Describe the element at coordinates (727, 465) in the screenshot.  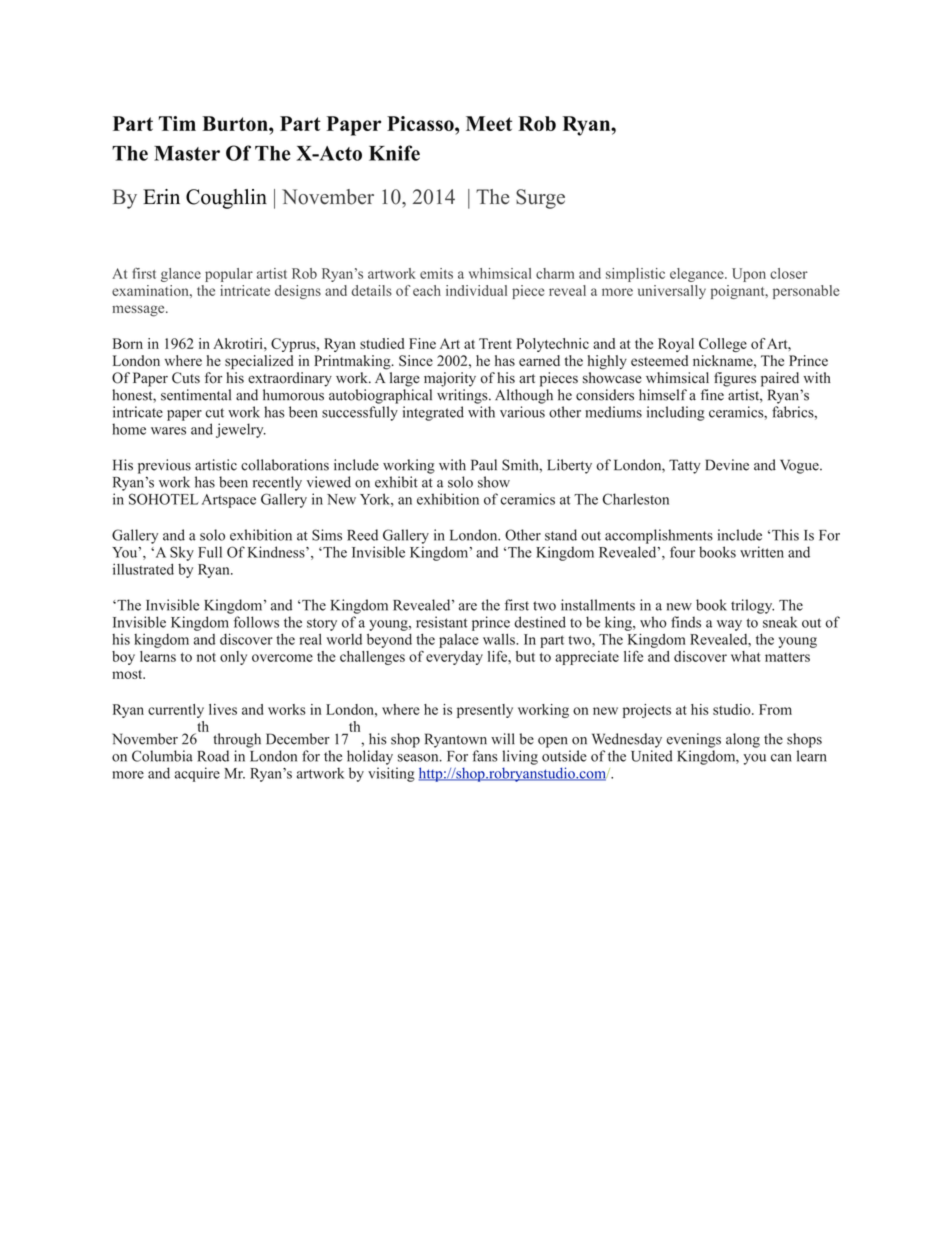
I see `Devine` at that location.
